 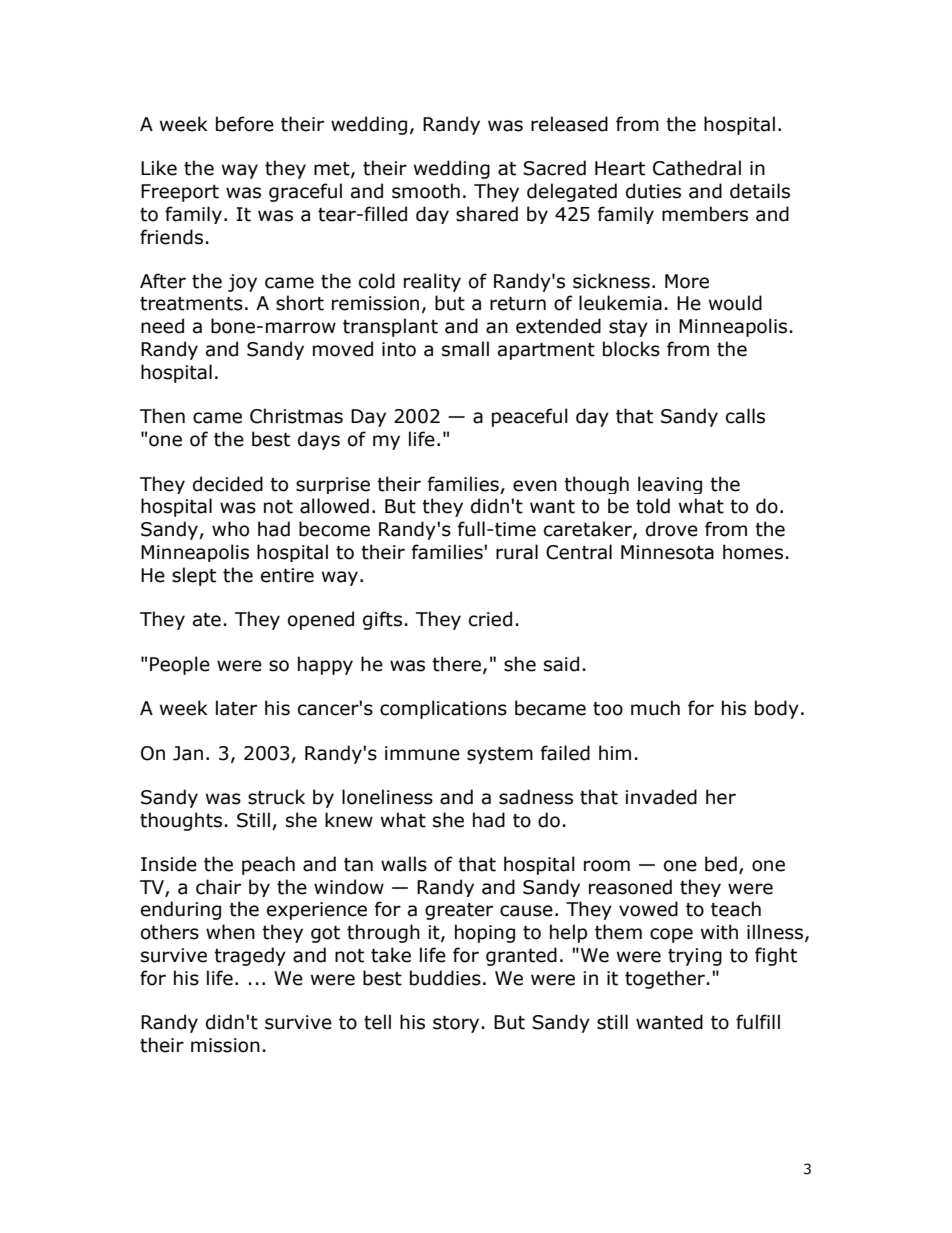 I want to click on smooth, so click(x=426, y=191).
